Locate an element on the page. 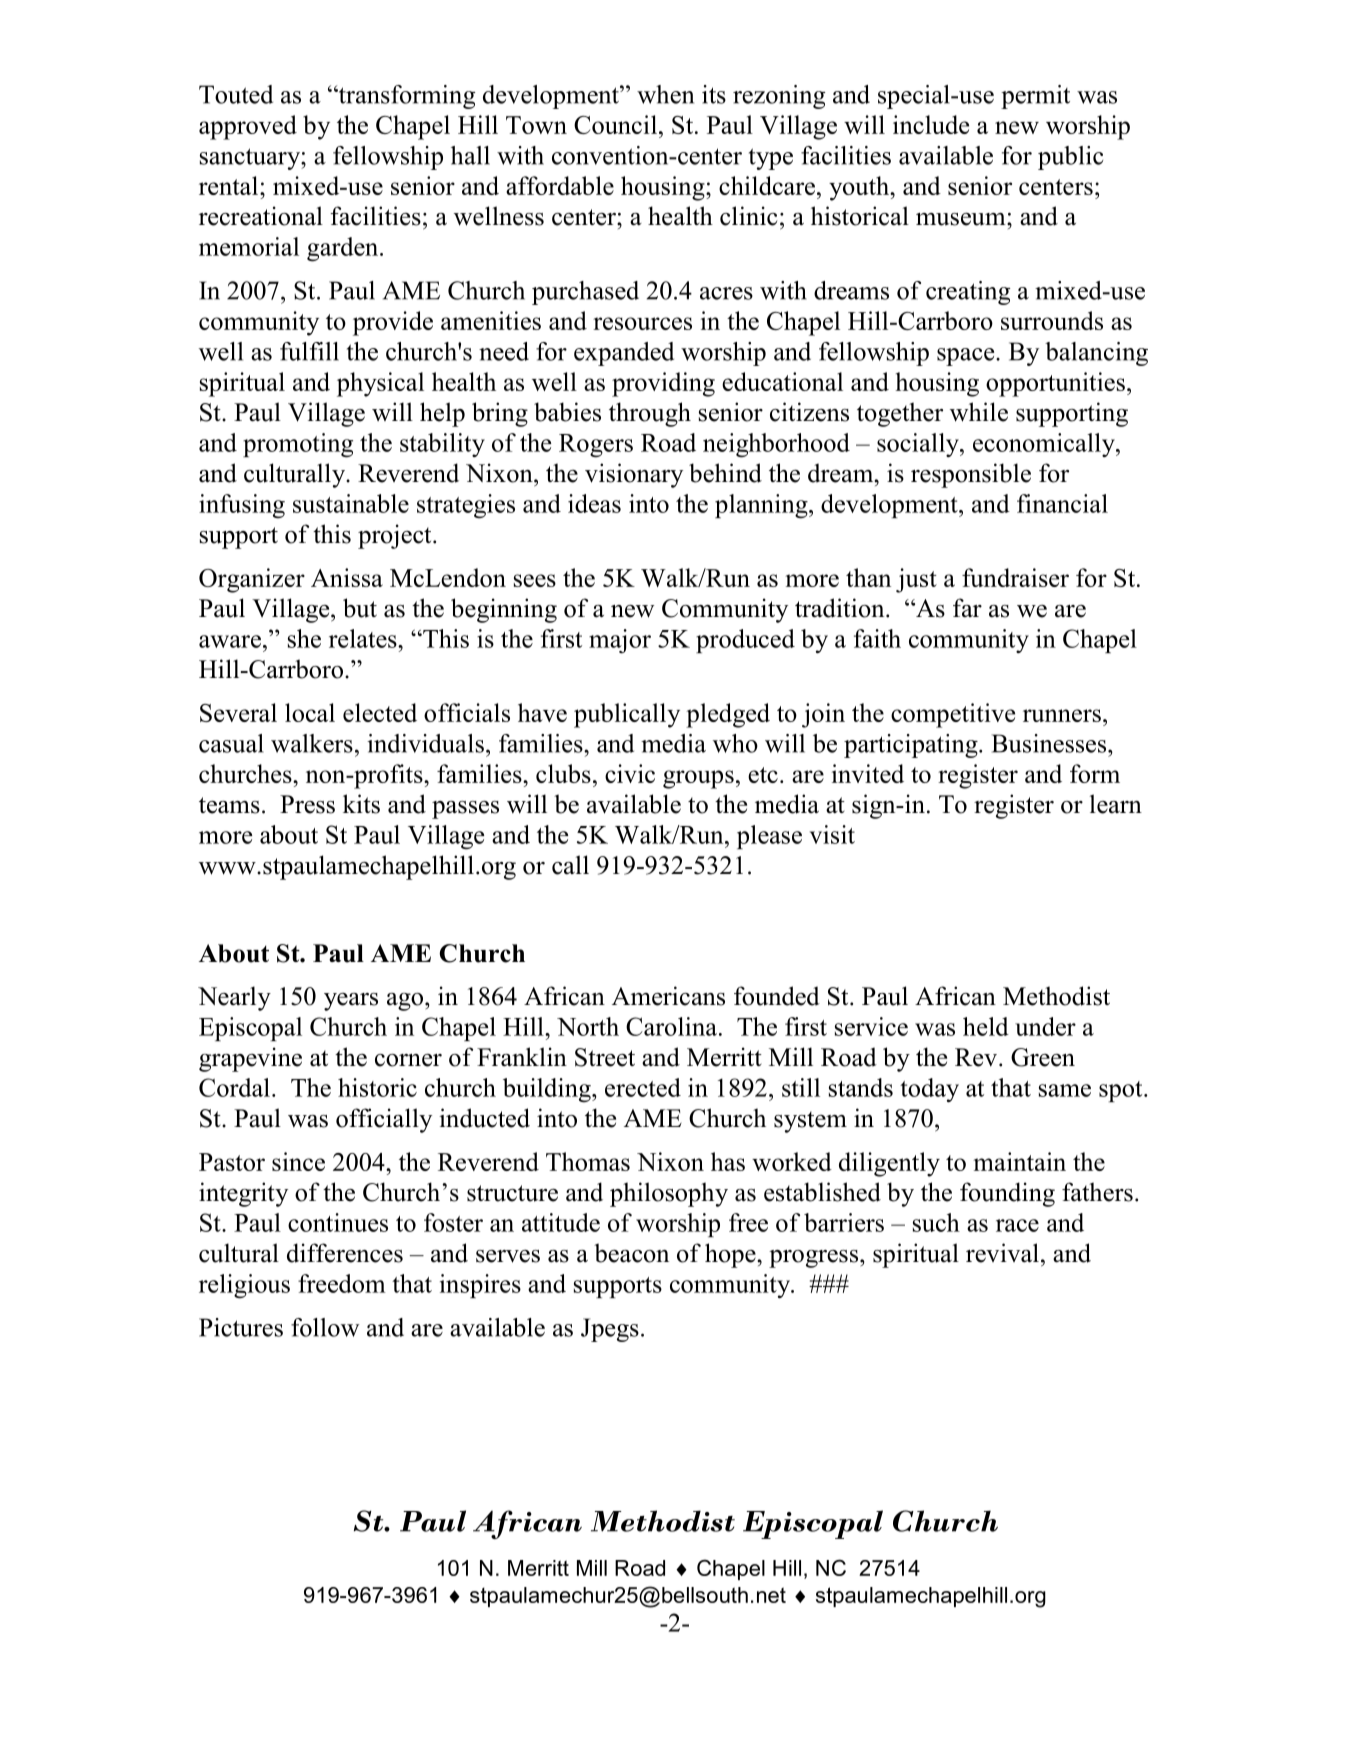  follow is located at coordinates (325, 1327).
